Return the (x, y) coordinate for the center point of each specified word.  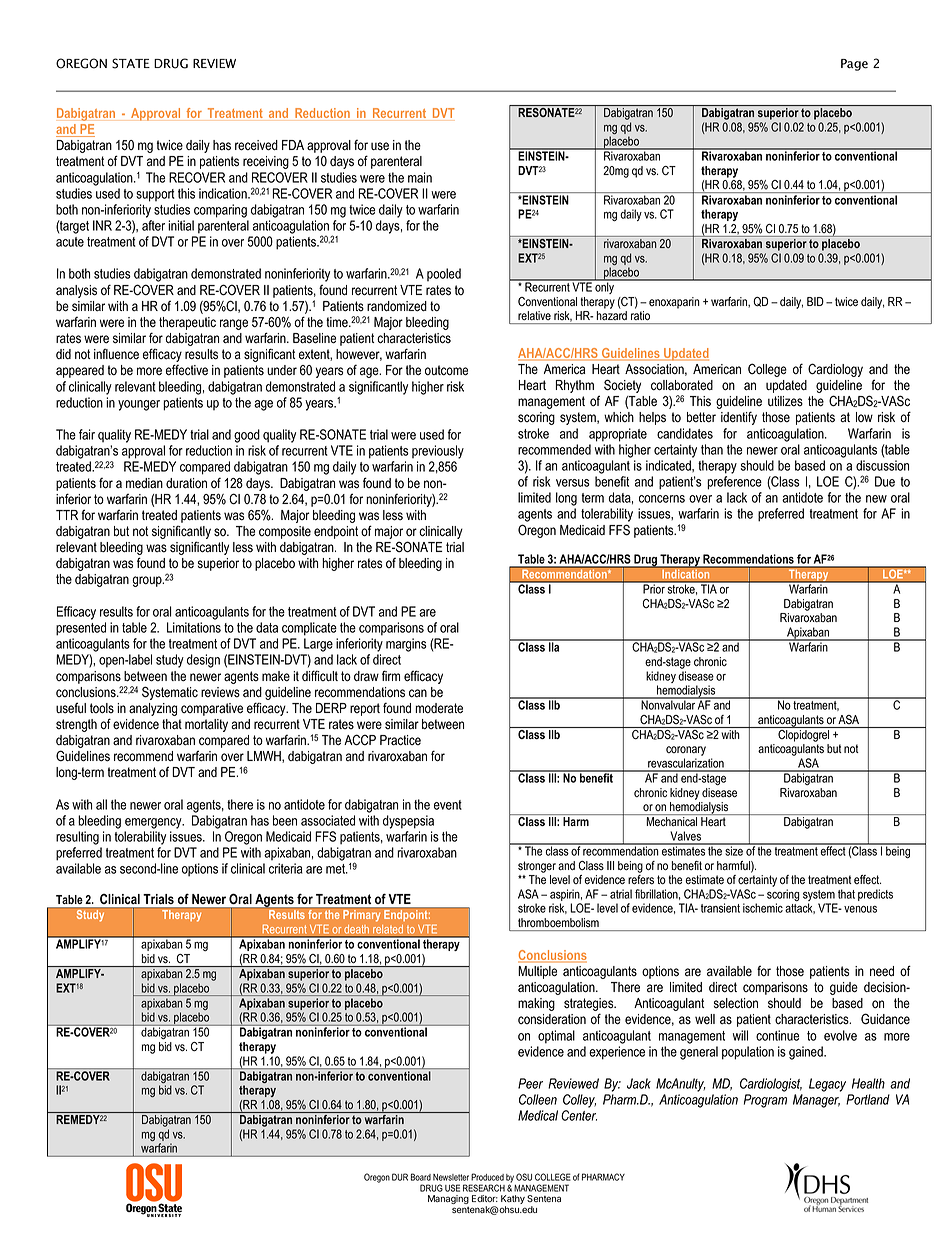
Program (765, 1101)
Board (421, 1177)
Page (854, 65)
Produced (487, 1177)
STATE (131, 63)
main (420, 177)
